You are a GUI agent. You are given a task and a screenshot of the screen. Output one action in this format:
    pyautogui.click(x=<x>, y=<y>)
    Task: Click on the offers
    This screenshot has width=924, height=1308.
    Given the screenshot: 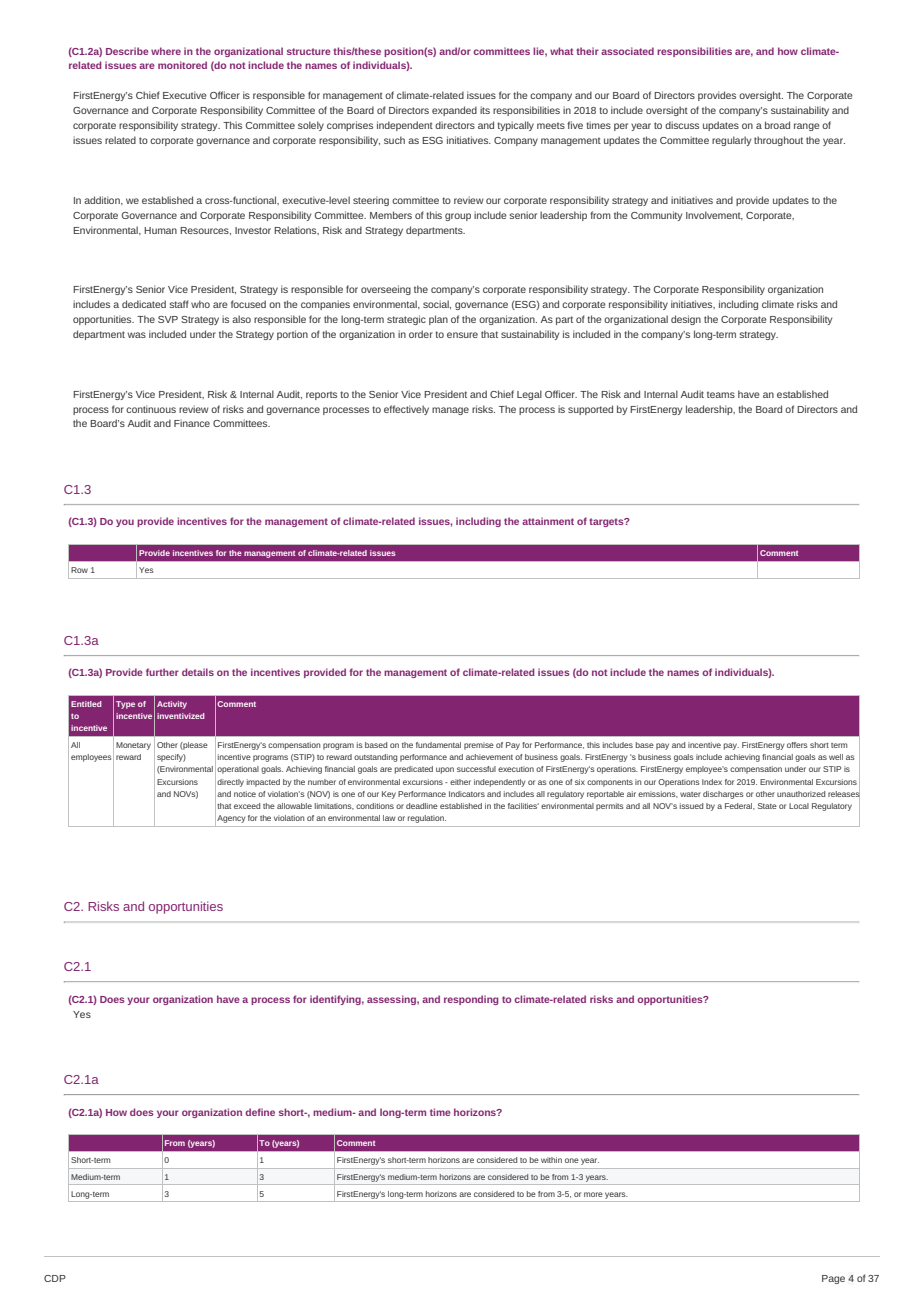 What is the action you would take?
    pyautogui.click(x=797, y=745)
